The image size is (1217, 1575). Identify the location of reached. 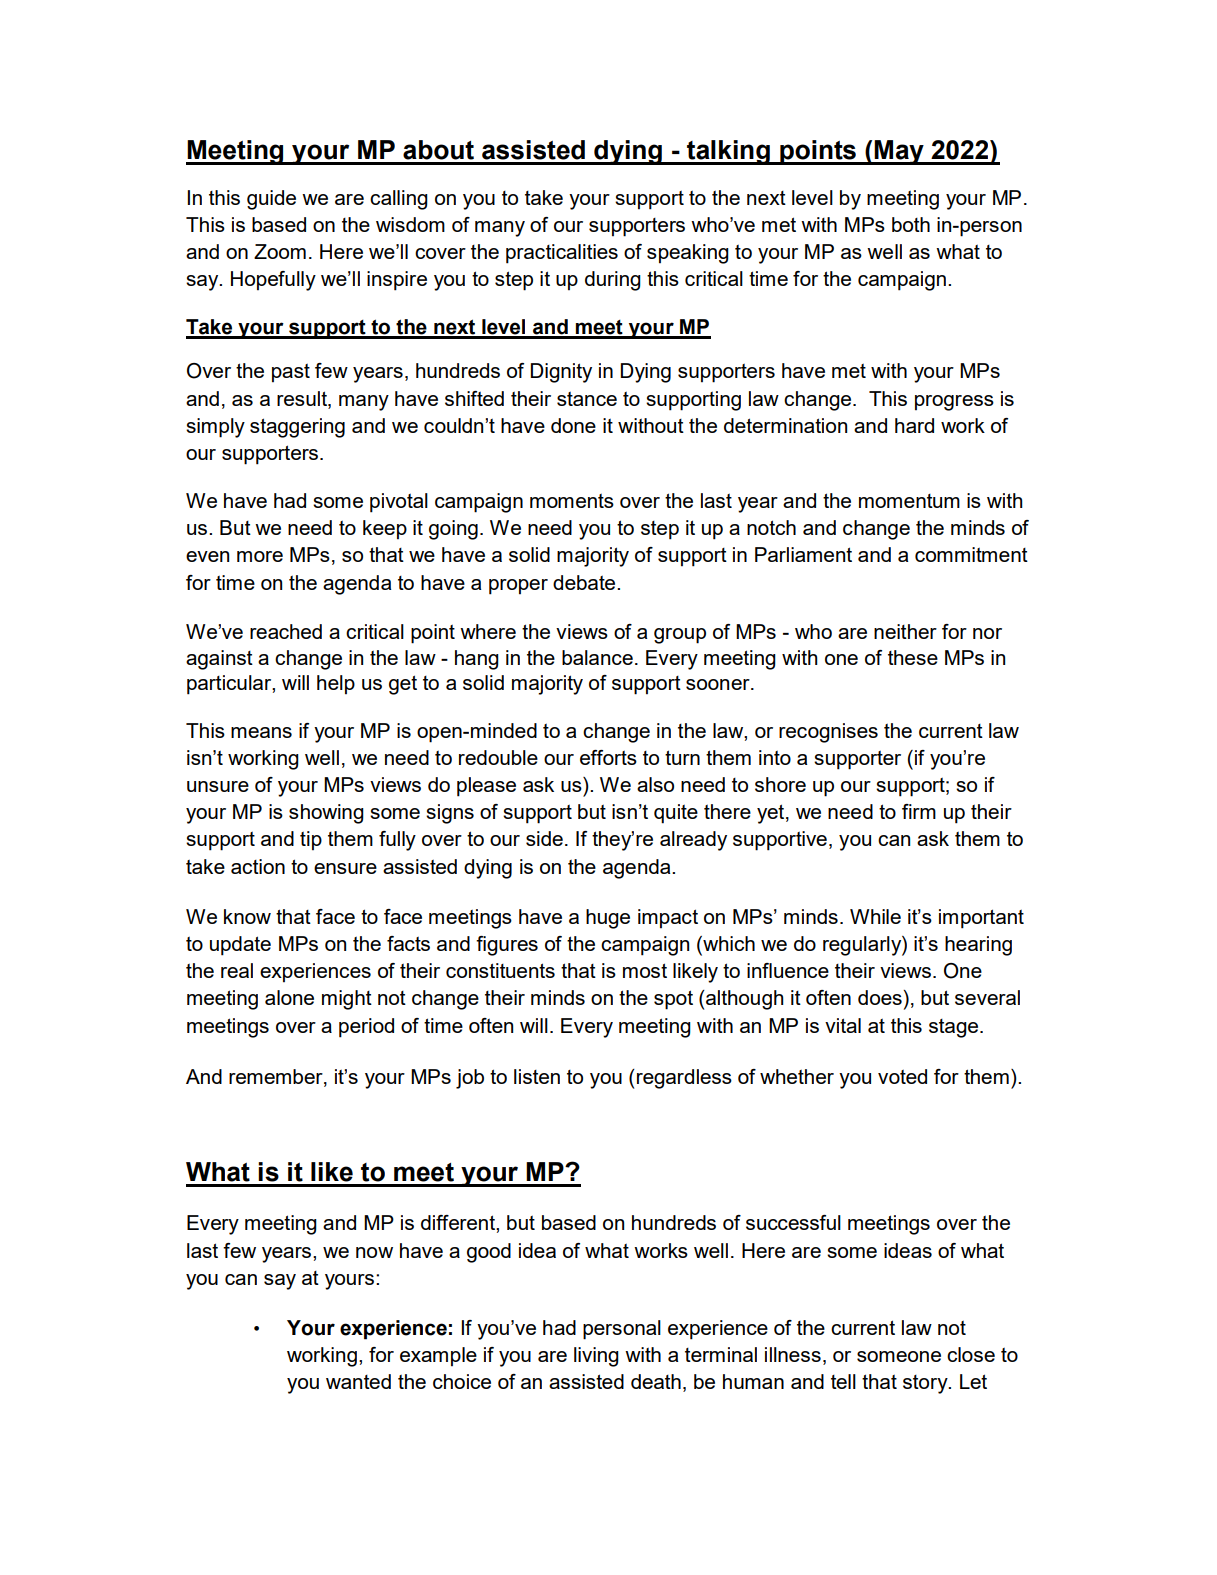
(286, 631).
